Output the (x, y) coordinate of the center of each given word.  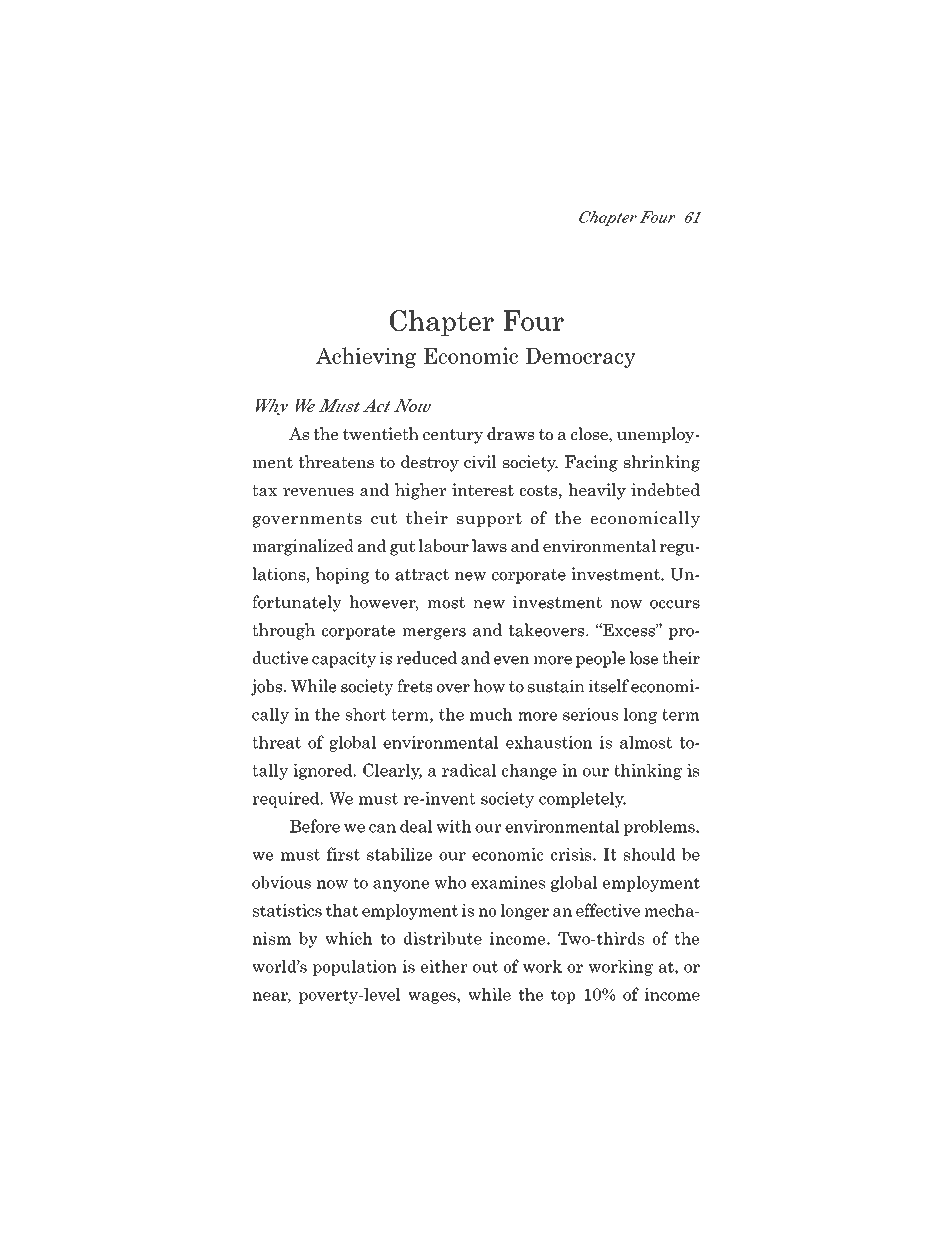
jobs (268, 687)
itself (609, 686)
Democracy (580, 358)
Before (315, 826)
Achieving (366, 357)
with (454, 826)
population (355, 968)
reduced (426, 658)
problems (660, 827)
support (489, 520)
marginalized (303, 547)
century (453, 436)
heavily (597, 491)
